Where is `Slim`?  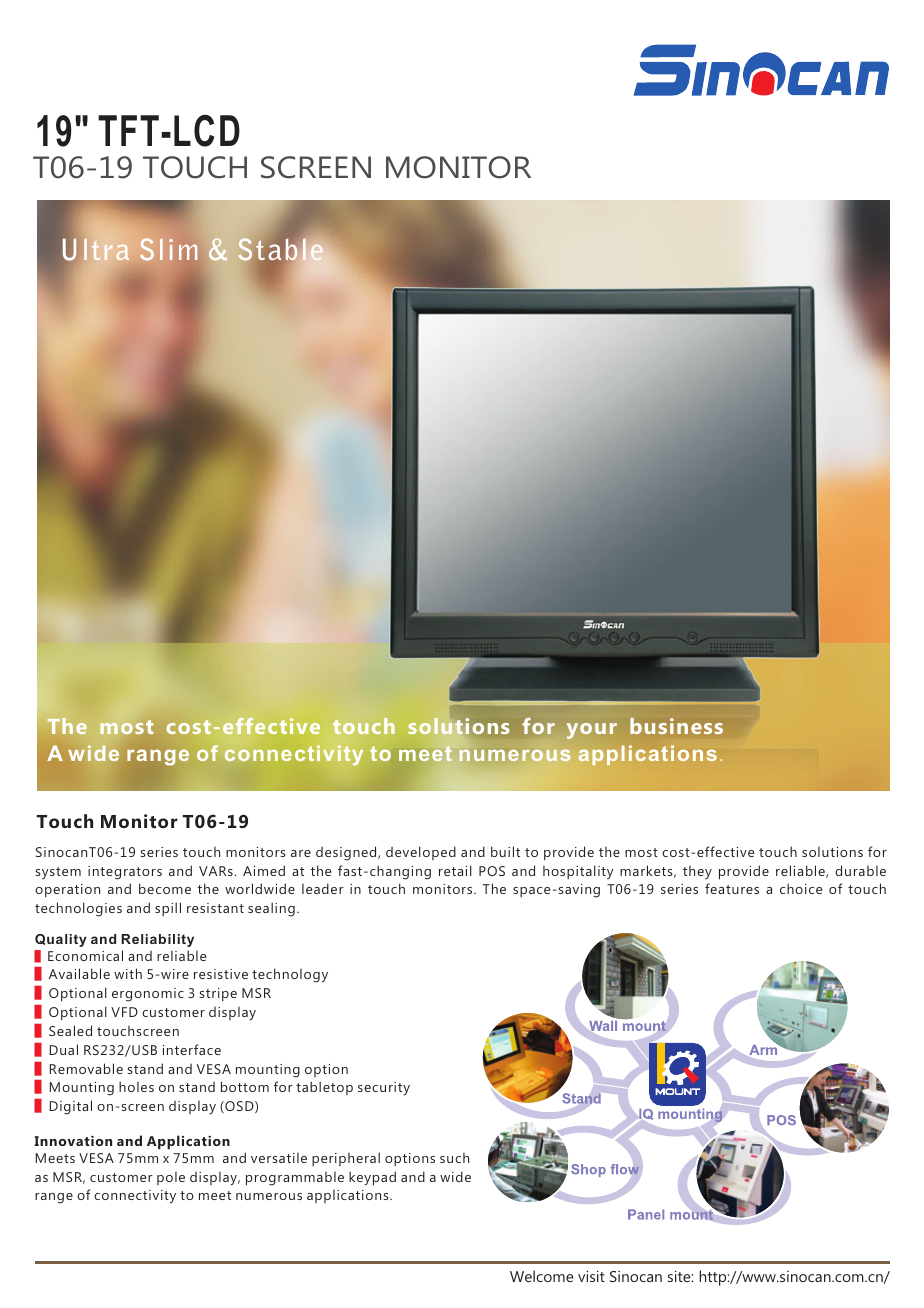 Slim is located at coordinates (168, 249).
